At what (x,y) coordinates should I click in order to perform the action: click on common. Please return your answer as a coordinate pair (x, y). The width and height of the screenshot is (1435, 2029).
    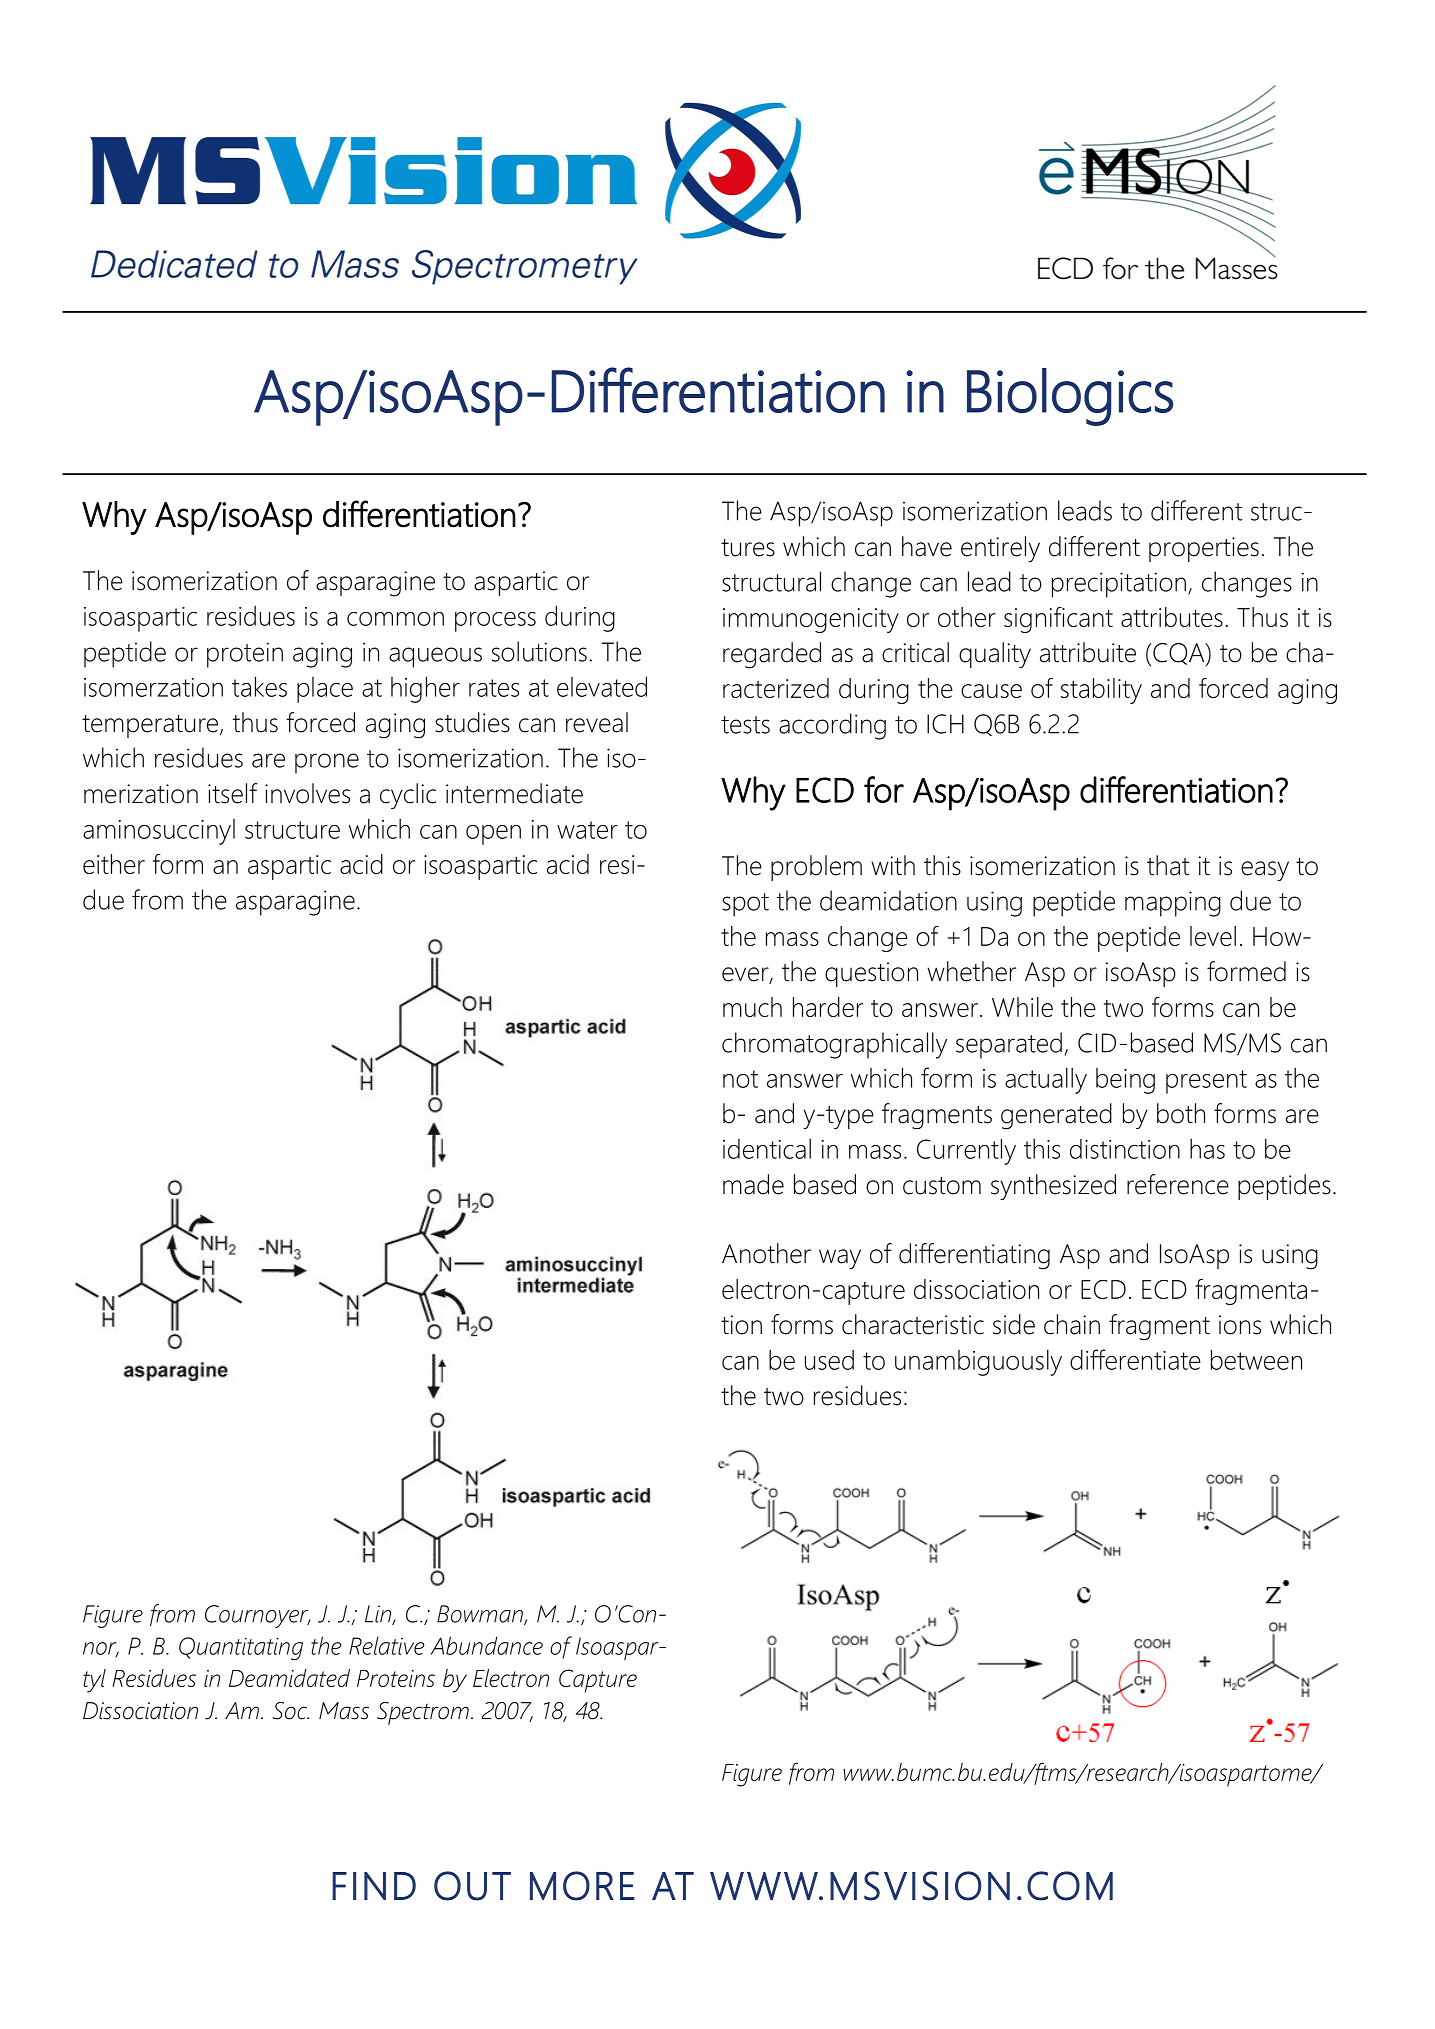
    Looking at the image, I should click on (395, 619).
